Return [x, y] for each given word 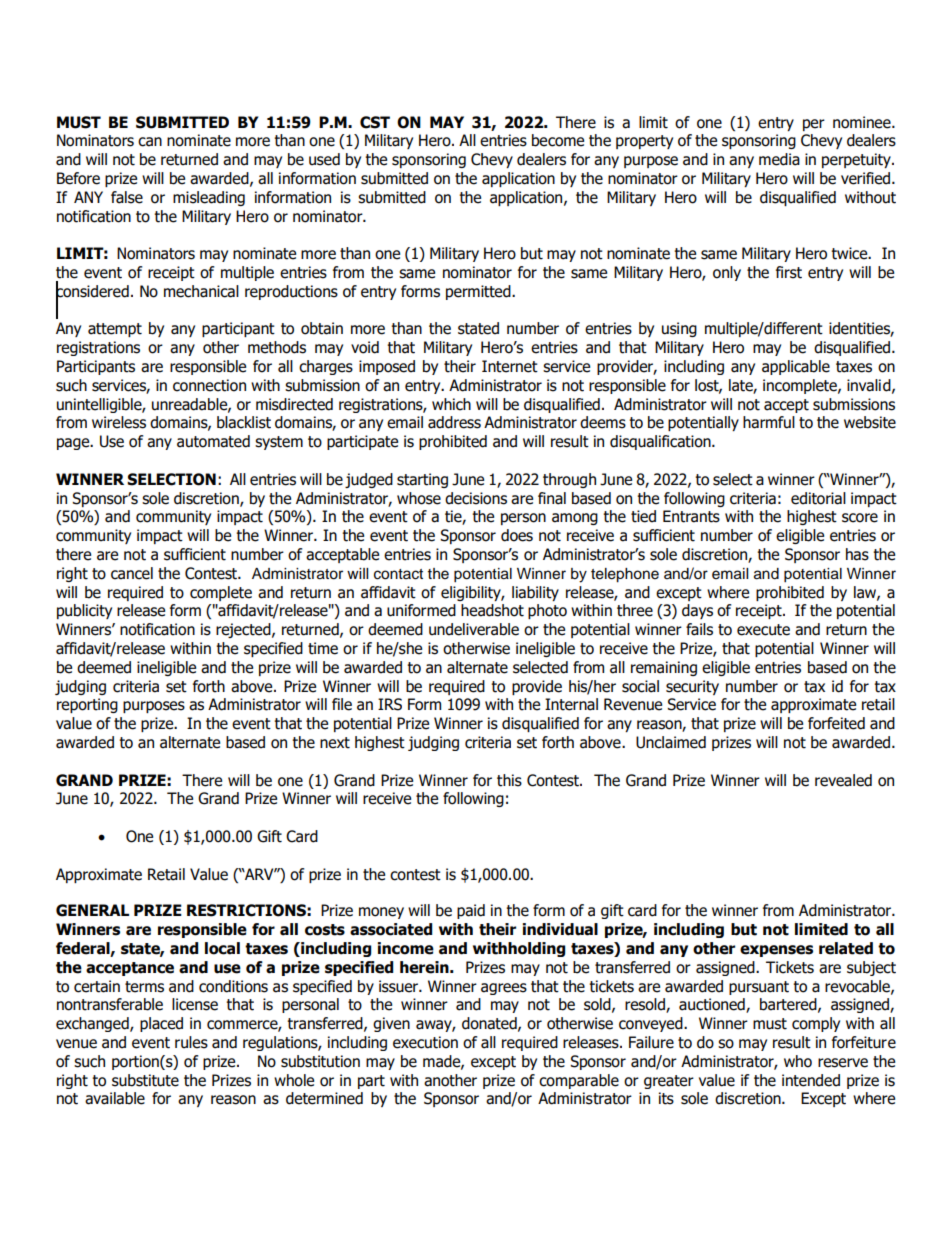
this [509, 780]
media [779, 159]
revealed [843, 780]
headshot [492, 610]
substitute [145, 1080]
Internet [510, 366]
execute [763, 630]
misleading [209, 198]
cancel [132, 573]
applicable [796, 367]
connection [209, 385]
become [558, 140]
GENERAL [92, 910]
